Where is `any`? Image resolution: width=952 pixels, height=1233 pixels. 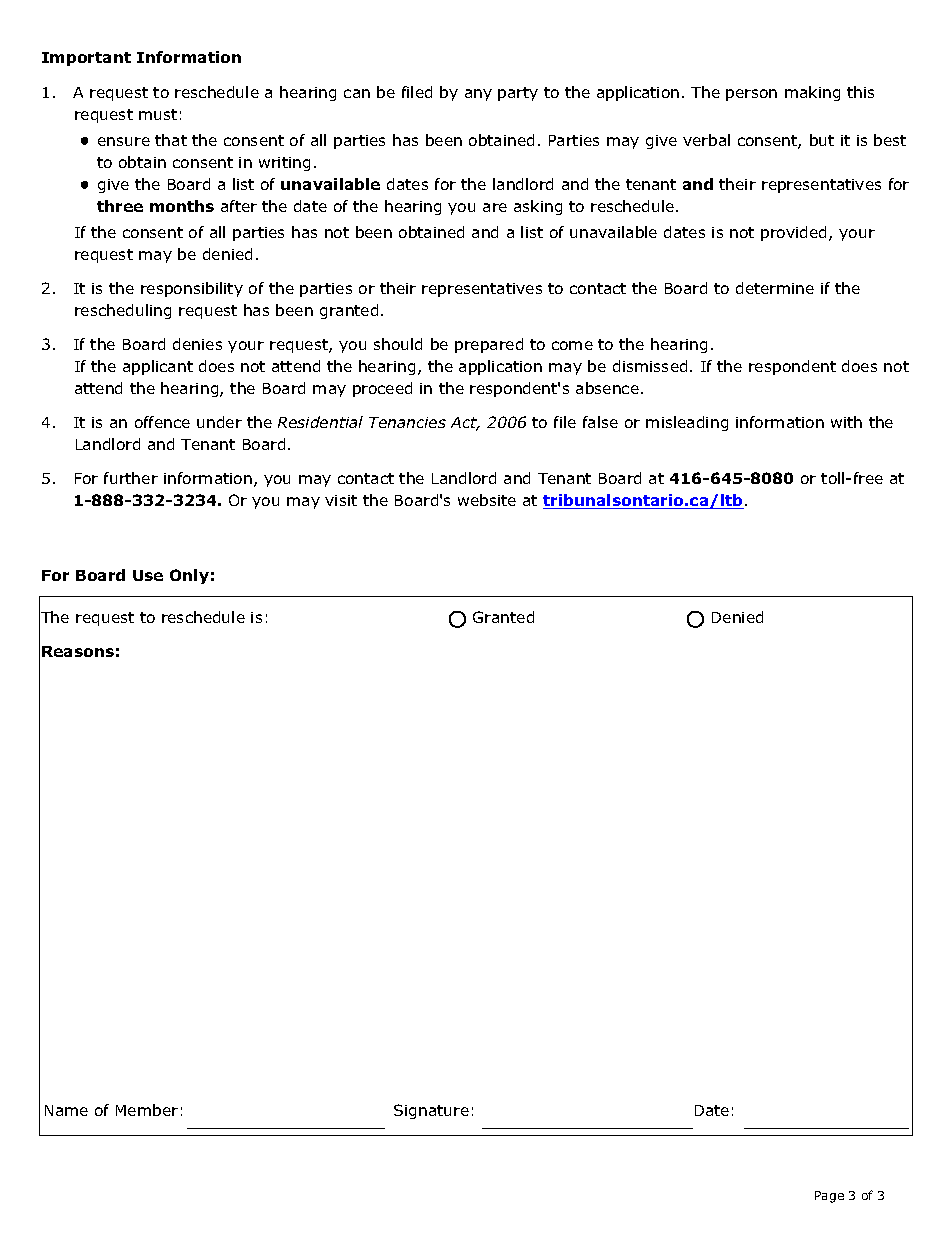
any is located at coordinates (478, 95).
